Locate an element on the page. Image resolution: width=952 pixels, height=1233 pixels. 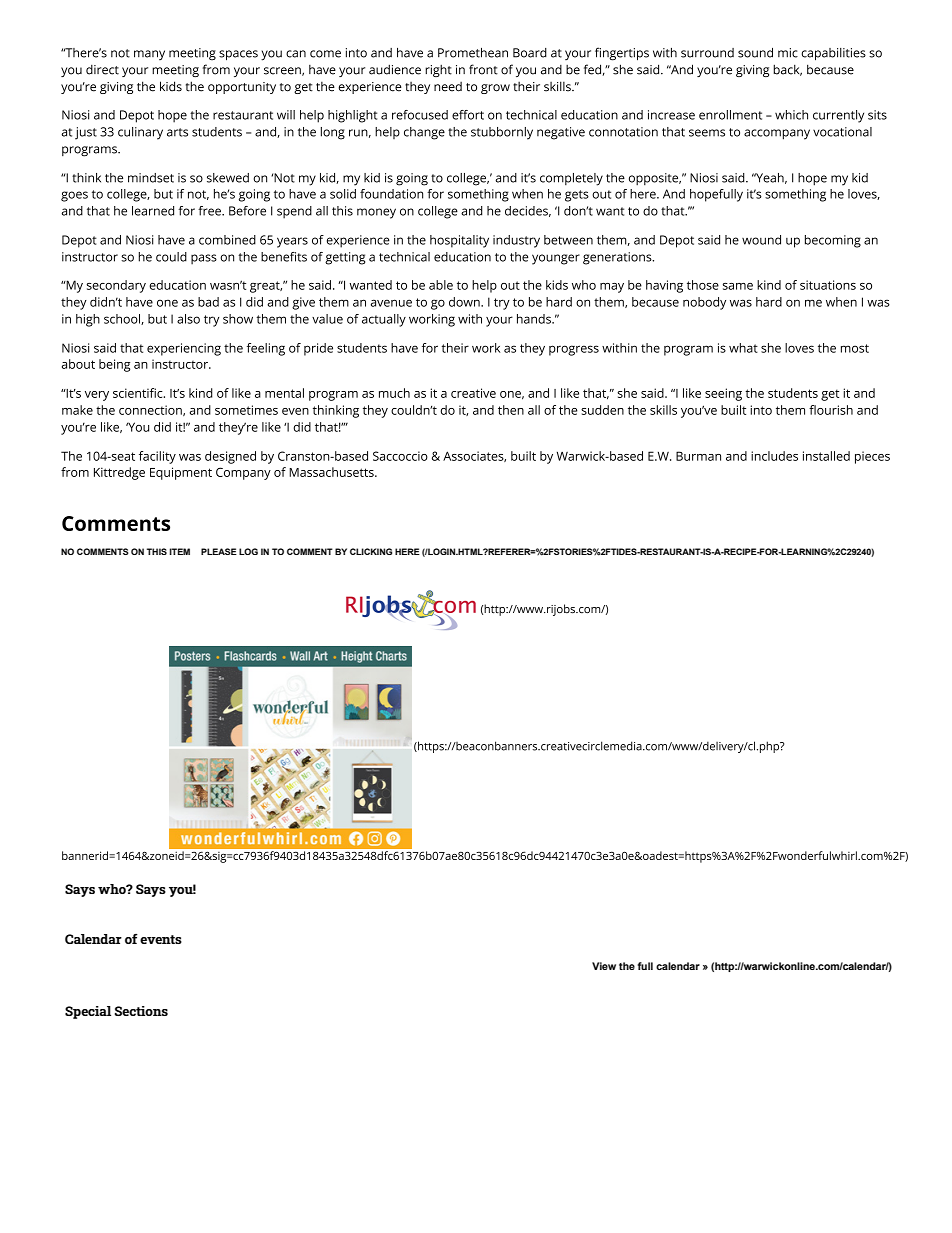
seeing is located at coordinates (723, 394).
